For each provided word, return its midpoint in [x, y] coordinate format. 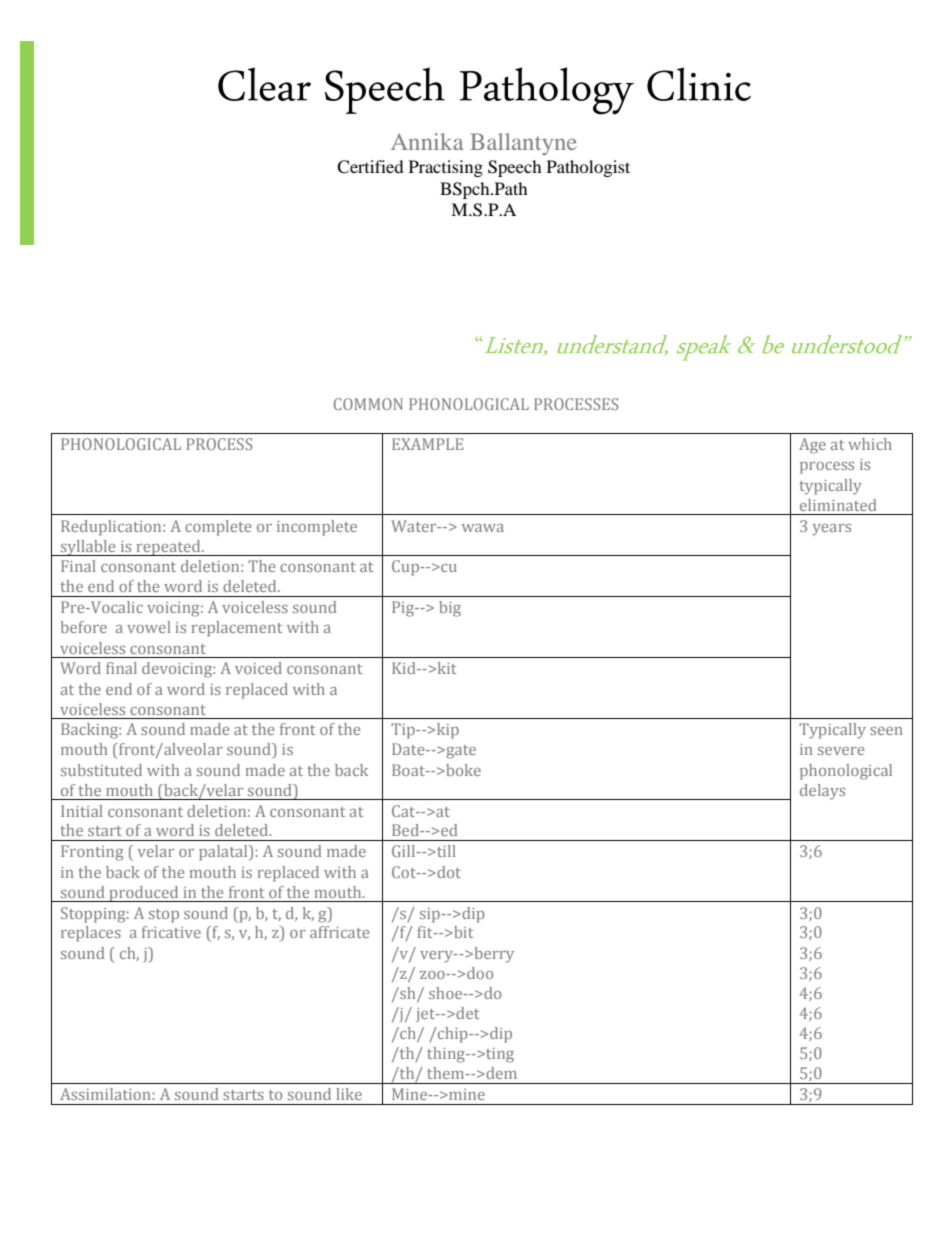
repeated [168, 548]
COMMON [368, 404]
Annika [427, 141]
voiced [258, 668]
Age [812, 446]
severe [841, 751]
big [450, 609]
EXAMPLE [427, 444]
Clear [264, 84]
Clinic [699, 84]
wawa [483, 528]
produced [144, 894]
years [831, 530]
